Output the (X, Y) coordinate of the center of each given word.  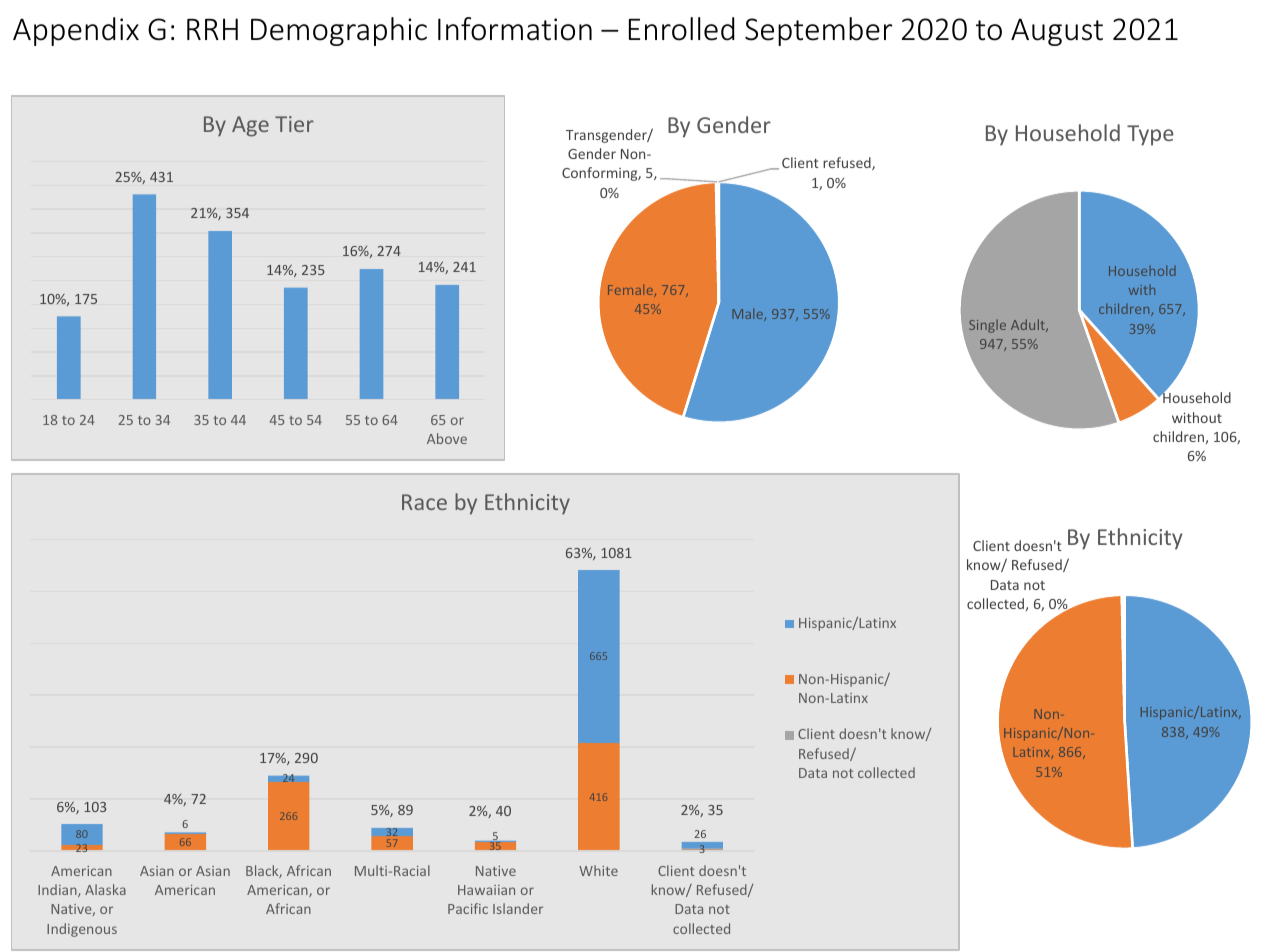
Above (447, 438)
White (598, 870)
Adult (1029, 325)
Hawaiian (486, 890)
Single (987, 326)
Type (1150, 135)
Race (424, 502)
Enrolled (681, 29)
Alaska (105, 889)
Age (250, 126)
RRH (212, 29)
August (1057, 32)
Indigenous (82, 930)
